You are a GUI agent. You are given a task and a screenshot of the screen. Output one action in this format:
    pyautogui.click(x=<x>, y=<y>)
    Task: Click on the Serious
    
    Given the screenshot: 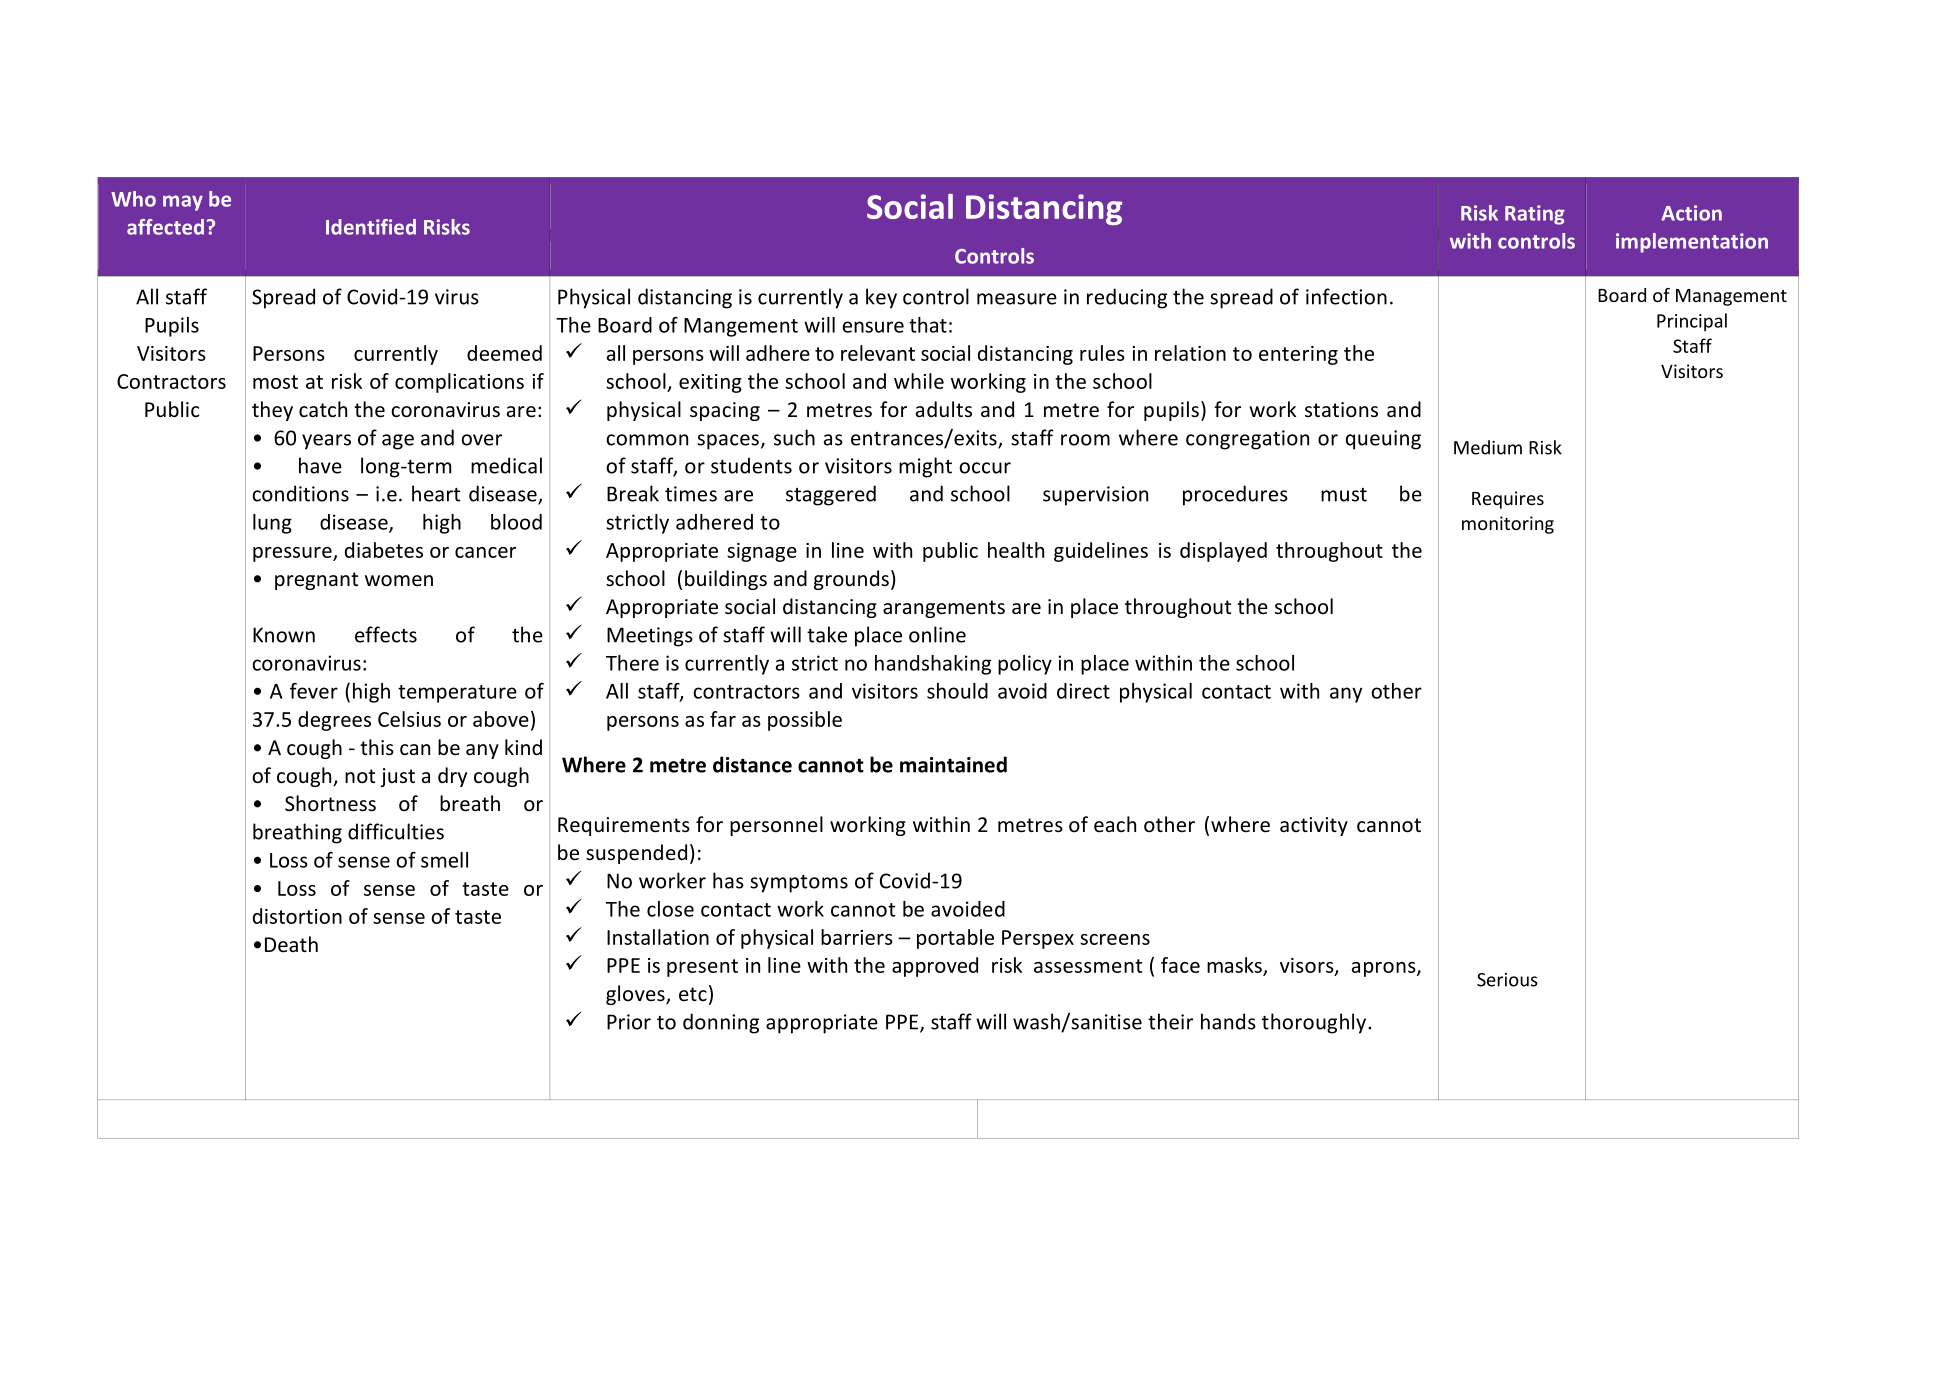 What is the action you would take?
    pyautogui.click(x=1507, y=980)
